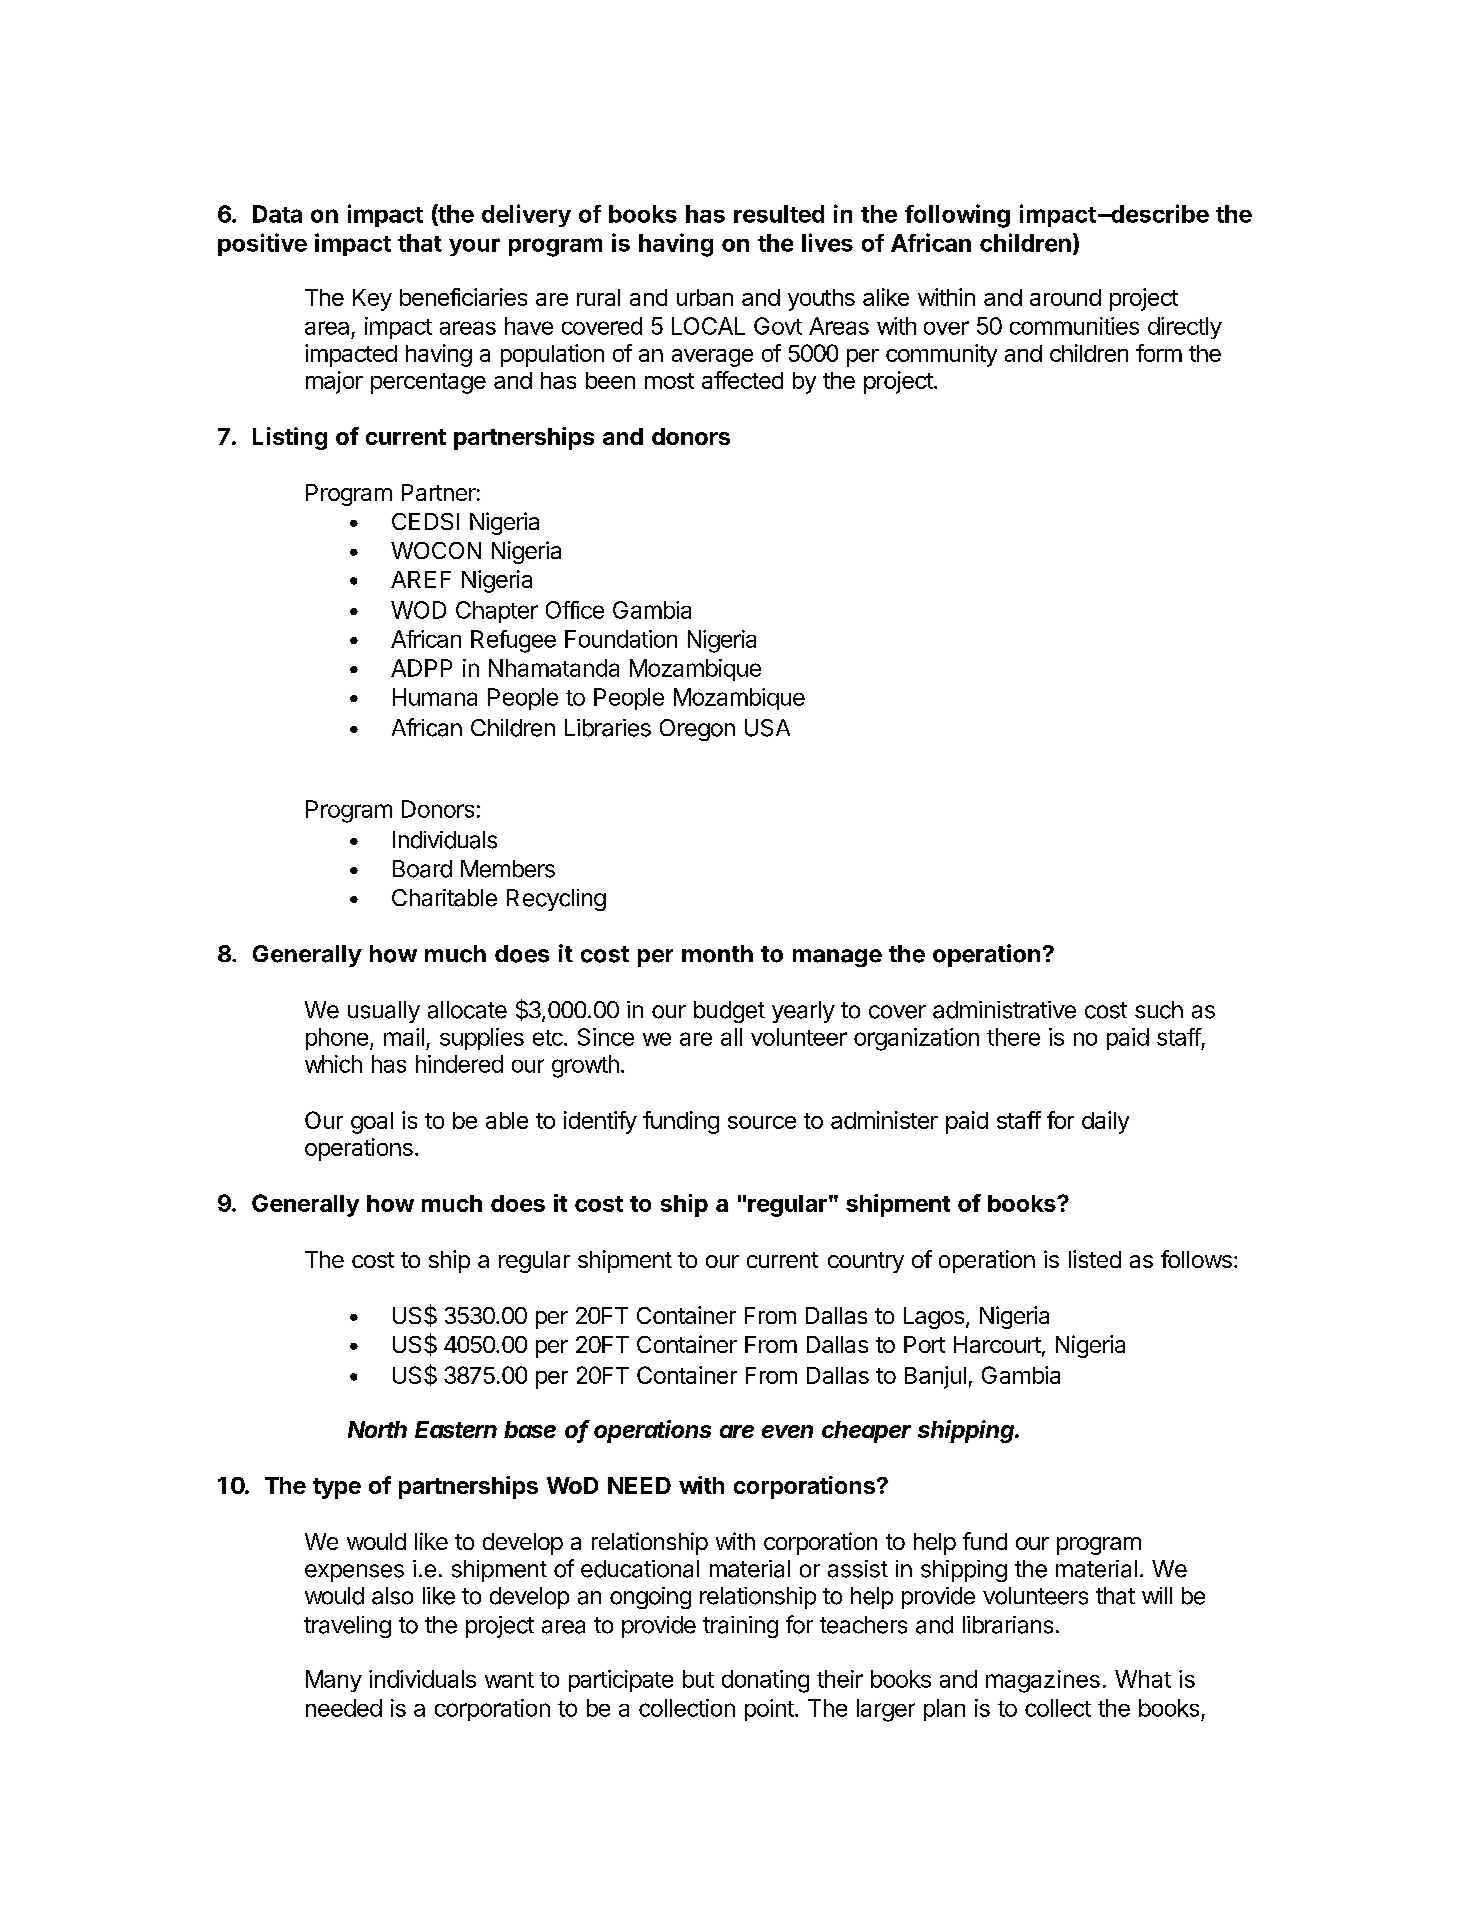  I want to click on but, so click(698, 1679).
